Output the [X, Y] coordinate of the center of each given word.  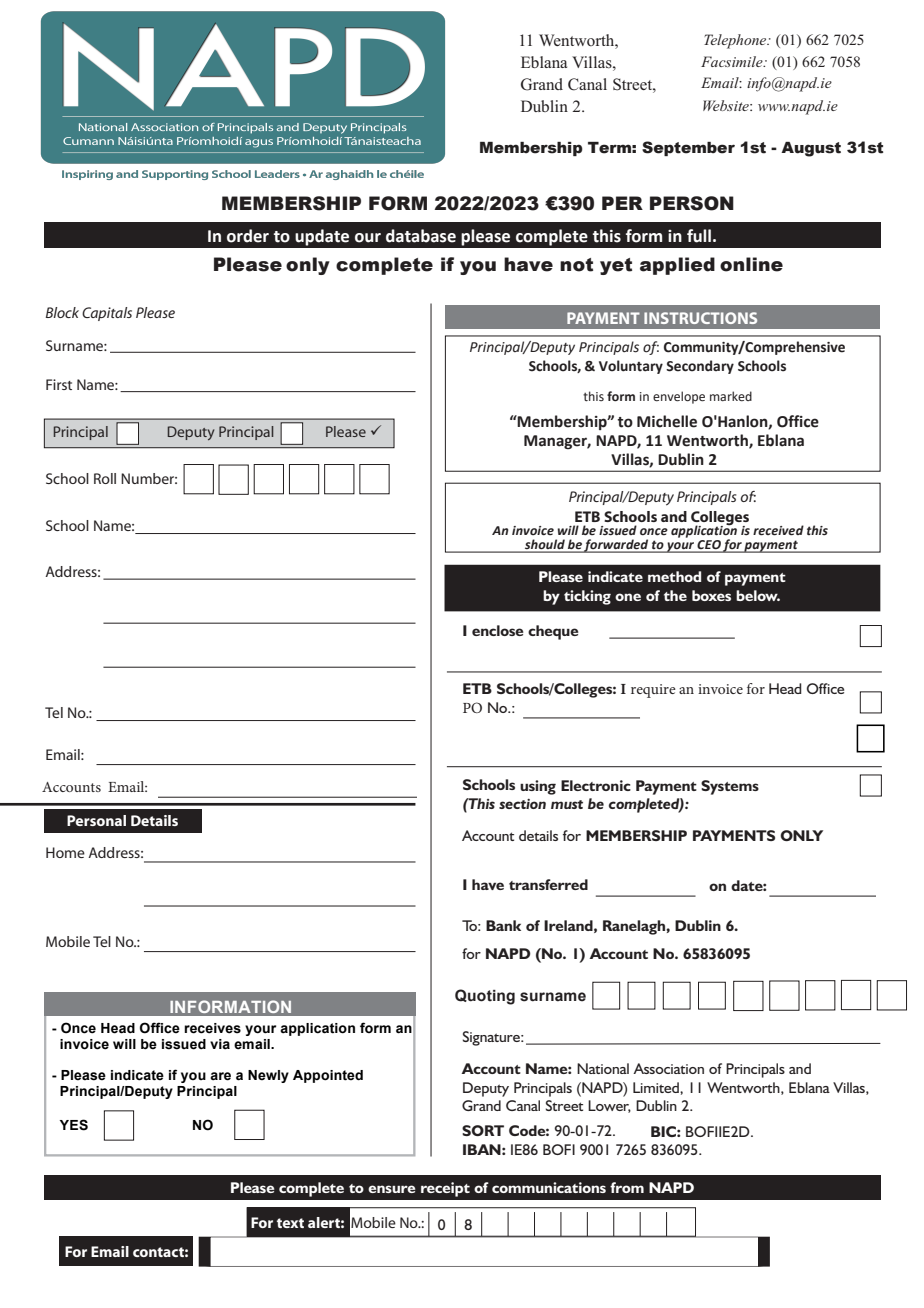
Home [65, 852]
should [545, 545]
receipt [445, 1189]
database [421, 236]
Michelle [667, 421]
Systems [730, 787]
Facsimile [733, 61]
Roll [105, 478]
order [248, 236]
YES [74, 1125]
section [522, 804]
